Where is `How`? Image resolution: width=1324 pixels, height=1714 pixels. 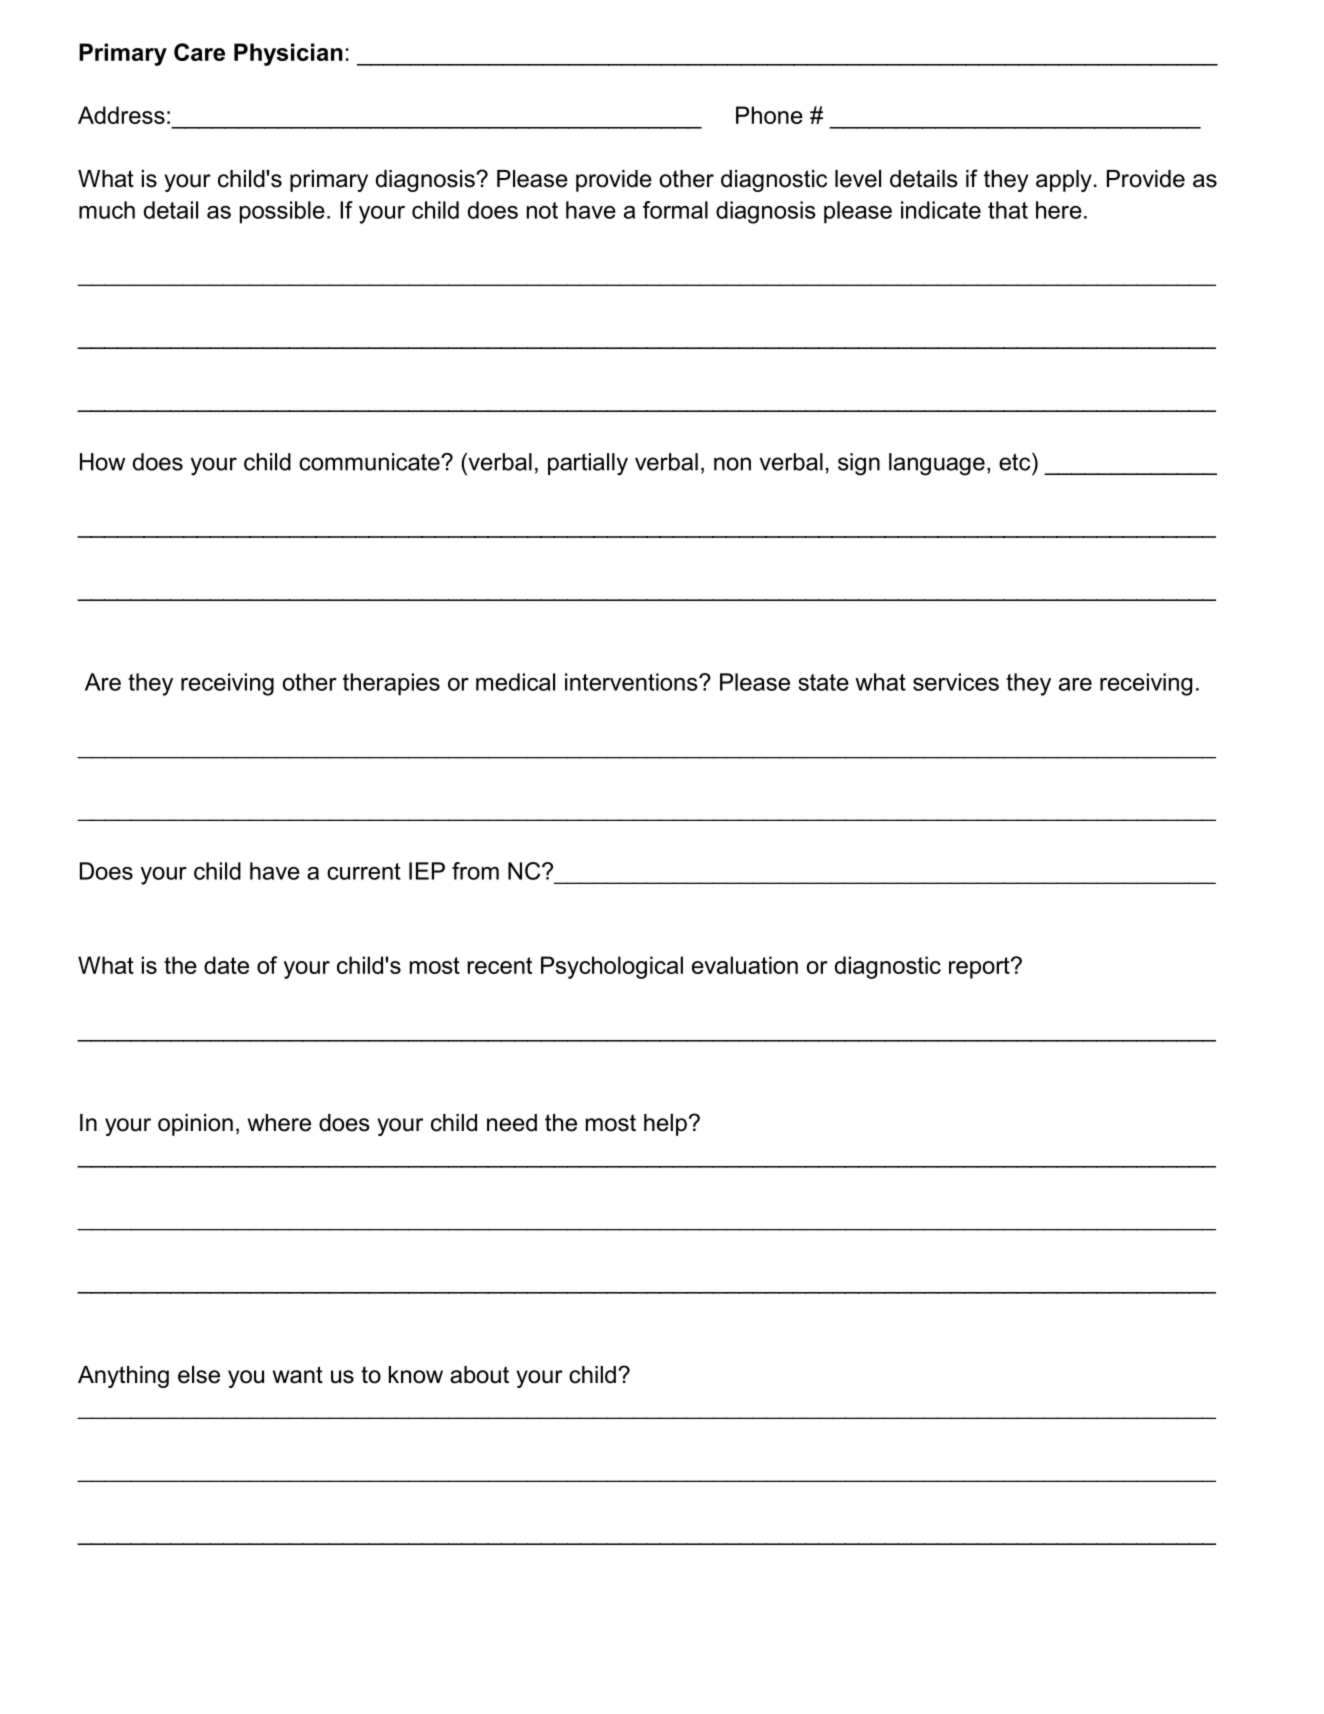 How is located at coordinates (102, 462).
